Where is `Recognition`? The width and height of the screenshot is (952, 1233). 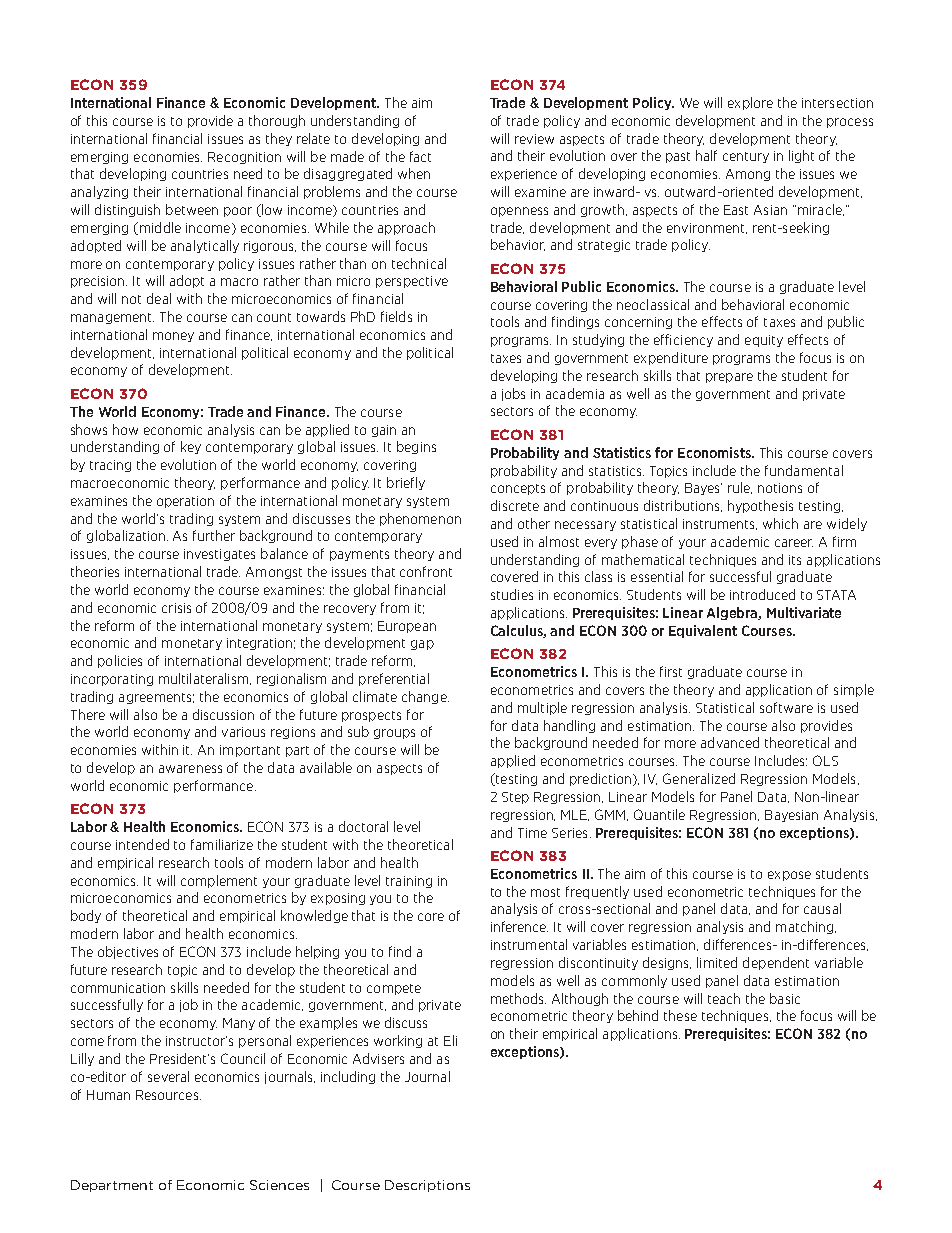
Recognition is located at coordinates (244, 158).
